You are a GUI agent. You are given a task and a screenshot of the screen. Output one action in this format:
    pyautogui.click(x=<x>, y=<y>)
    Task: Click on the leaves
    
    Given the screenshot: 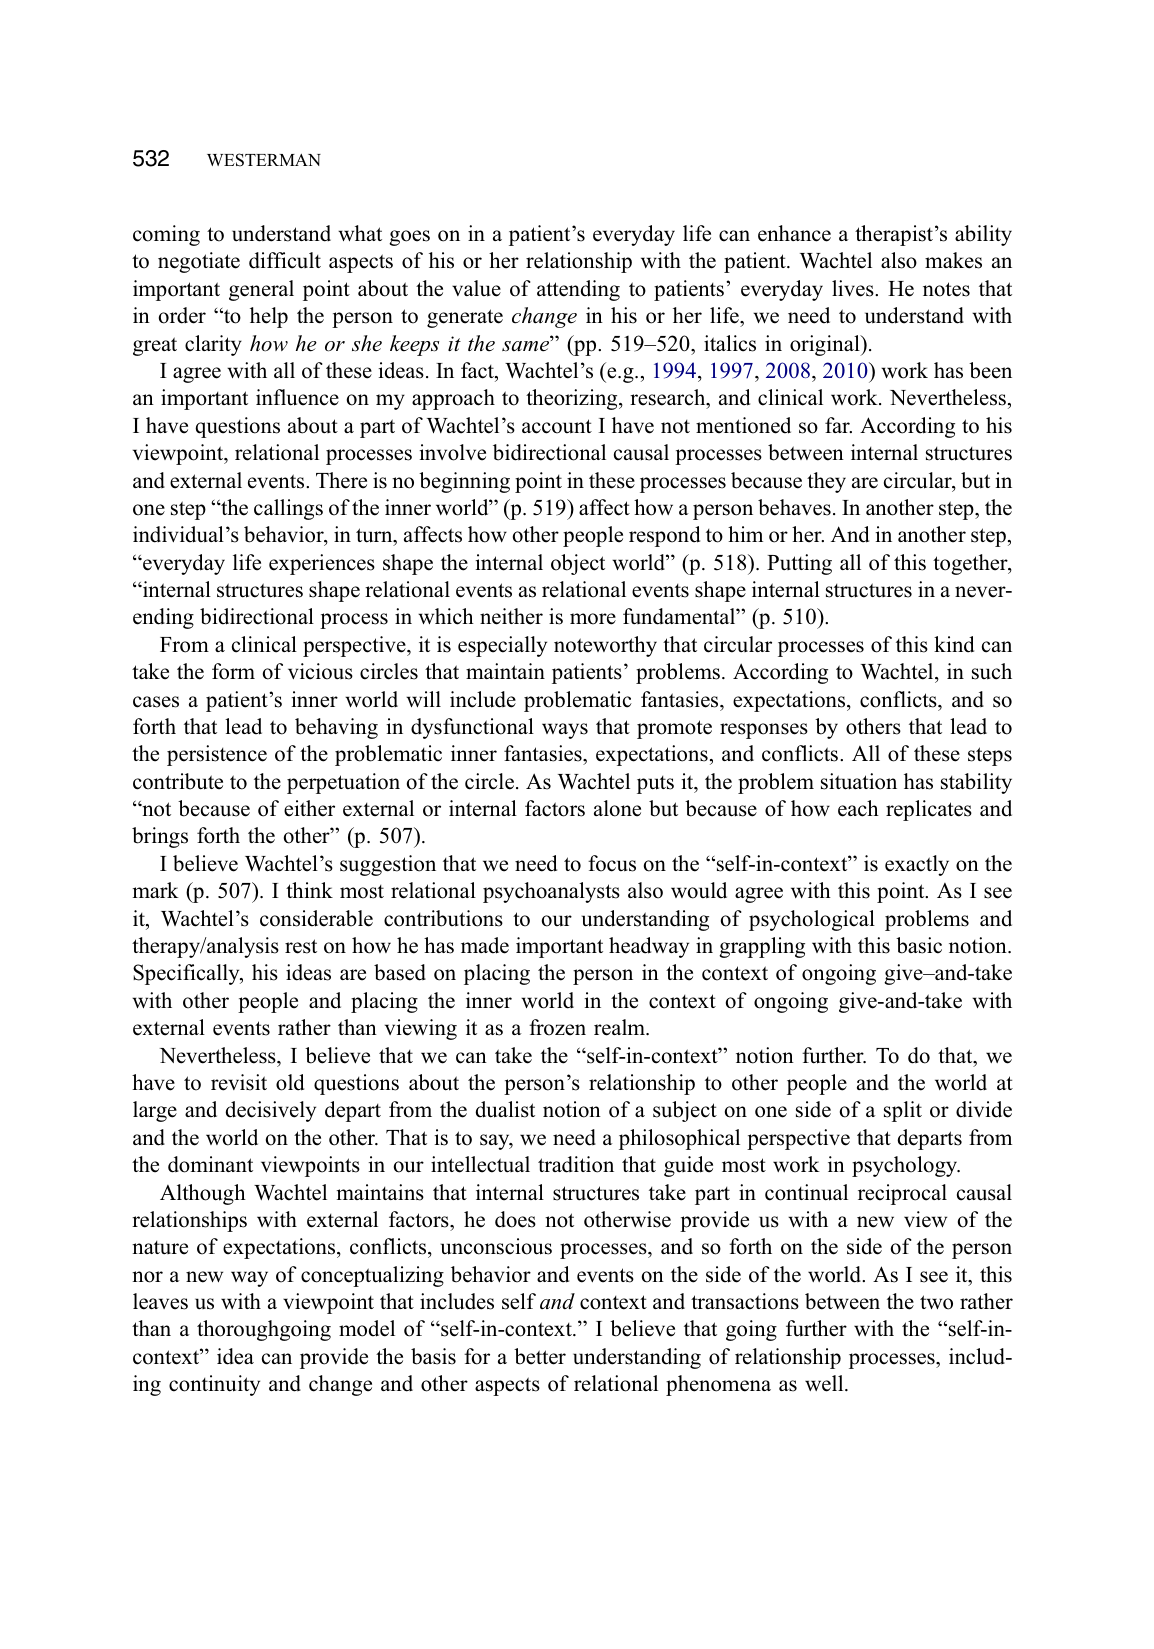 What is the action you would take?
    pyautogui.click(x=160, y=1301)
